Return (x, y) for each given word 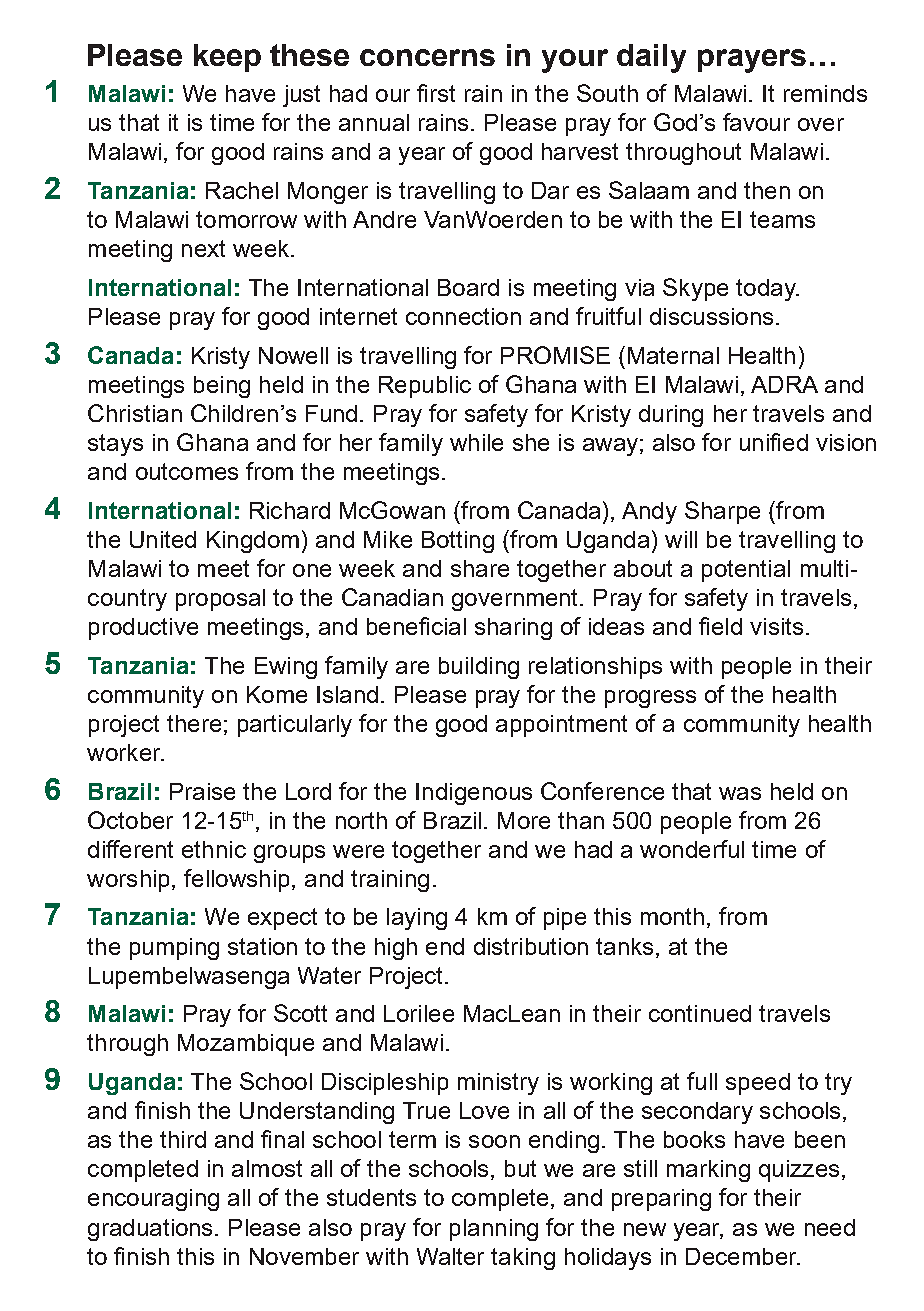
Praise (202, 791)
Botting (458, 542)
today (767, 290)
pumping (174, 949)
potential (746, 571)
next (203, 248)
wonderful (692, 849)
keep (227, 58)
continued (700, 1013)
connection (463, 316)
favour (756, 122)
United (163, 539)
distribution (531, 946)
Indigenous (474, 794)
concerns (427, 57)
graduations (152, 1230)
